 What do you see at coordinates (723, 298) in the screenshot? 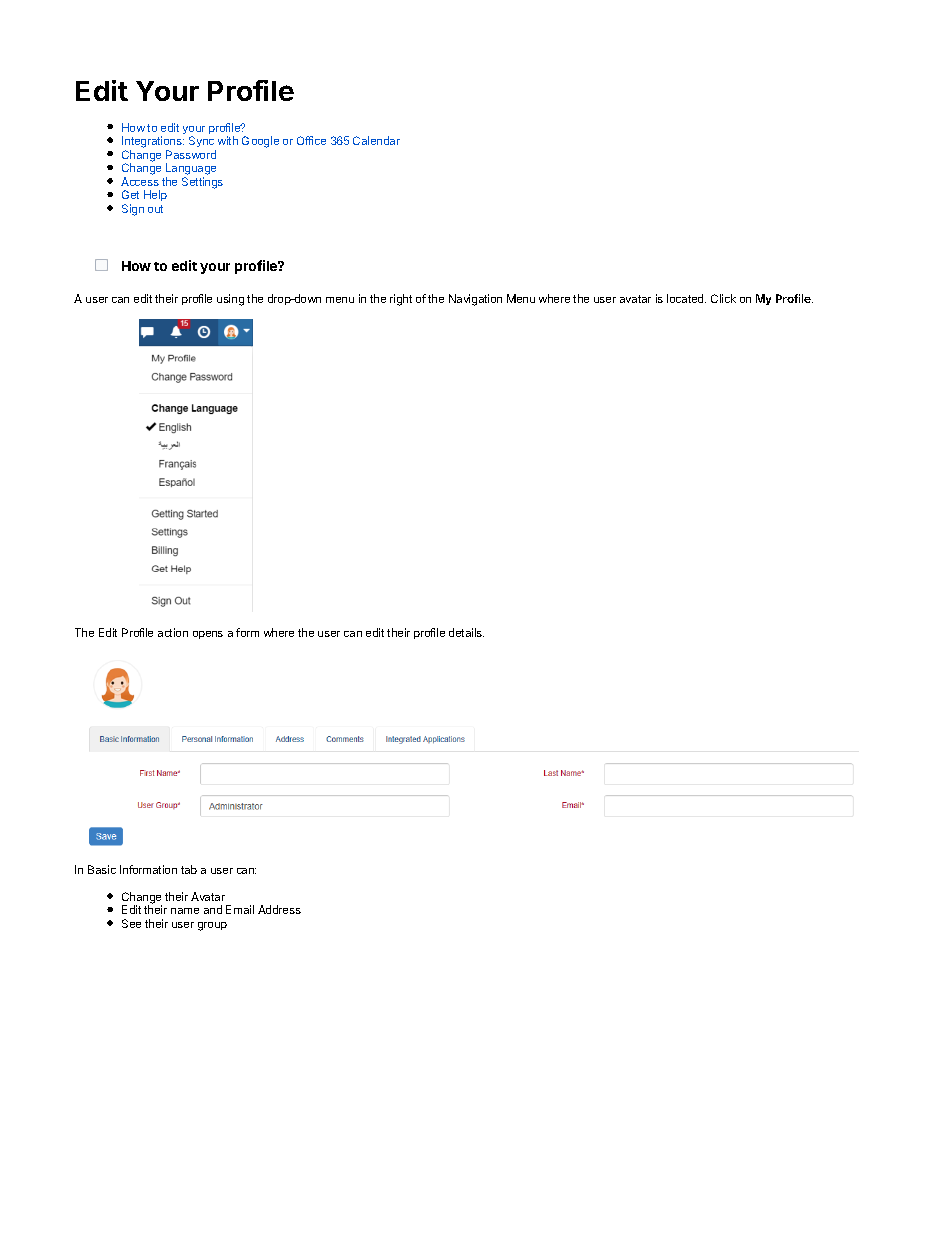
I see `Click` at bounding box center [723, 298].
